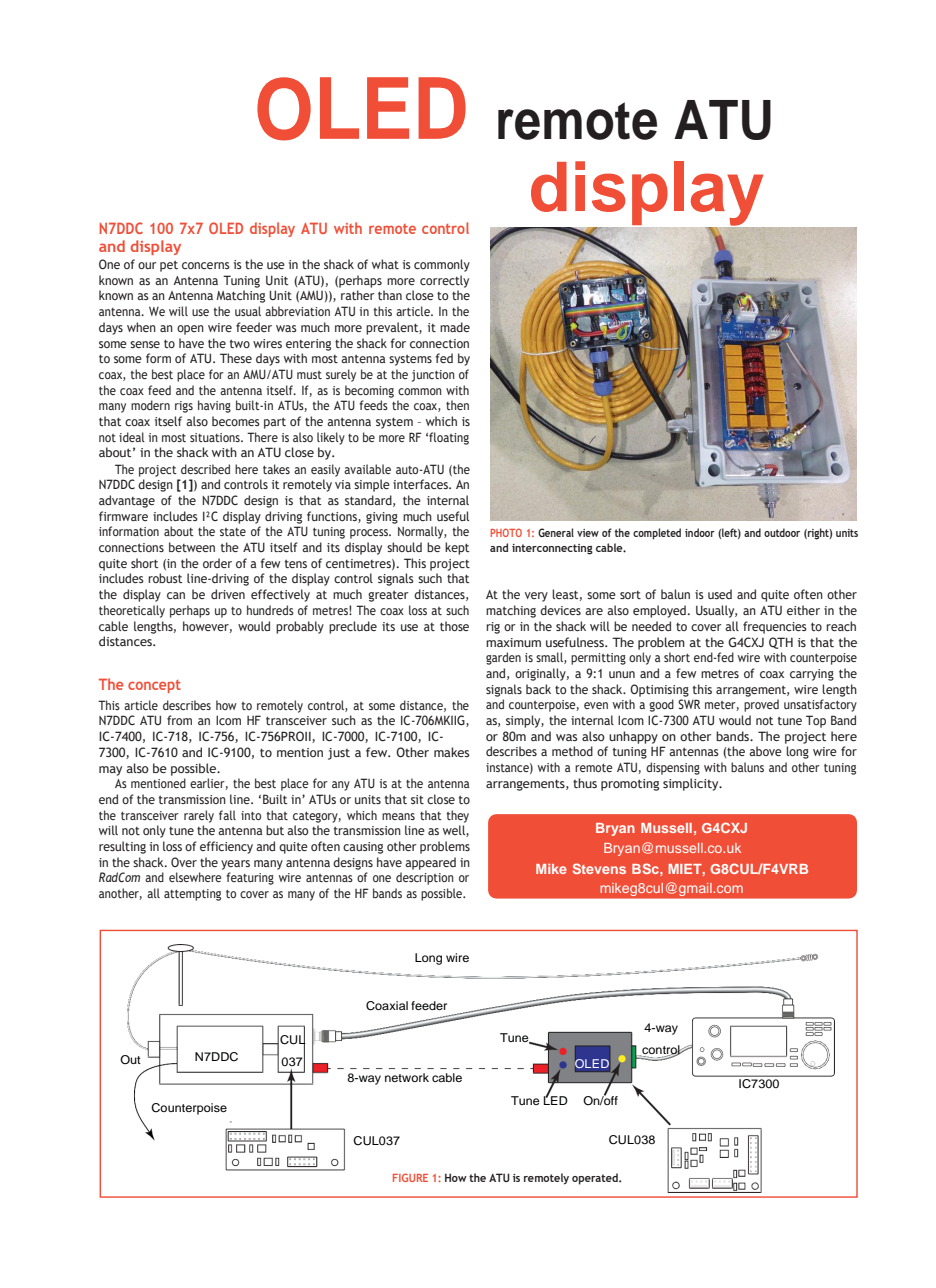 The height and width of the screenshot is (1288, 936). Describe the element at coordinates (233, 532) in the screenshot. I see `state` at that location.
